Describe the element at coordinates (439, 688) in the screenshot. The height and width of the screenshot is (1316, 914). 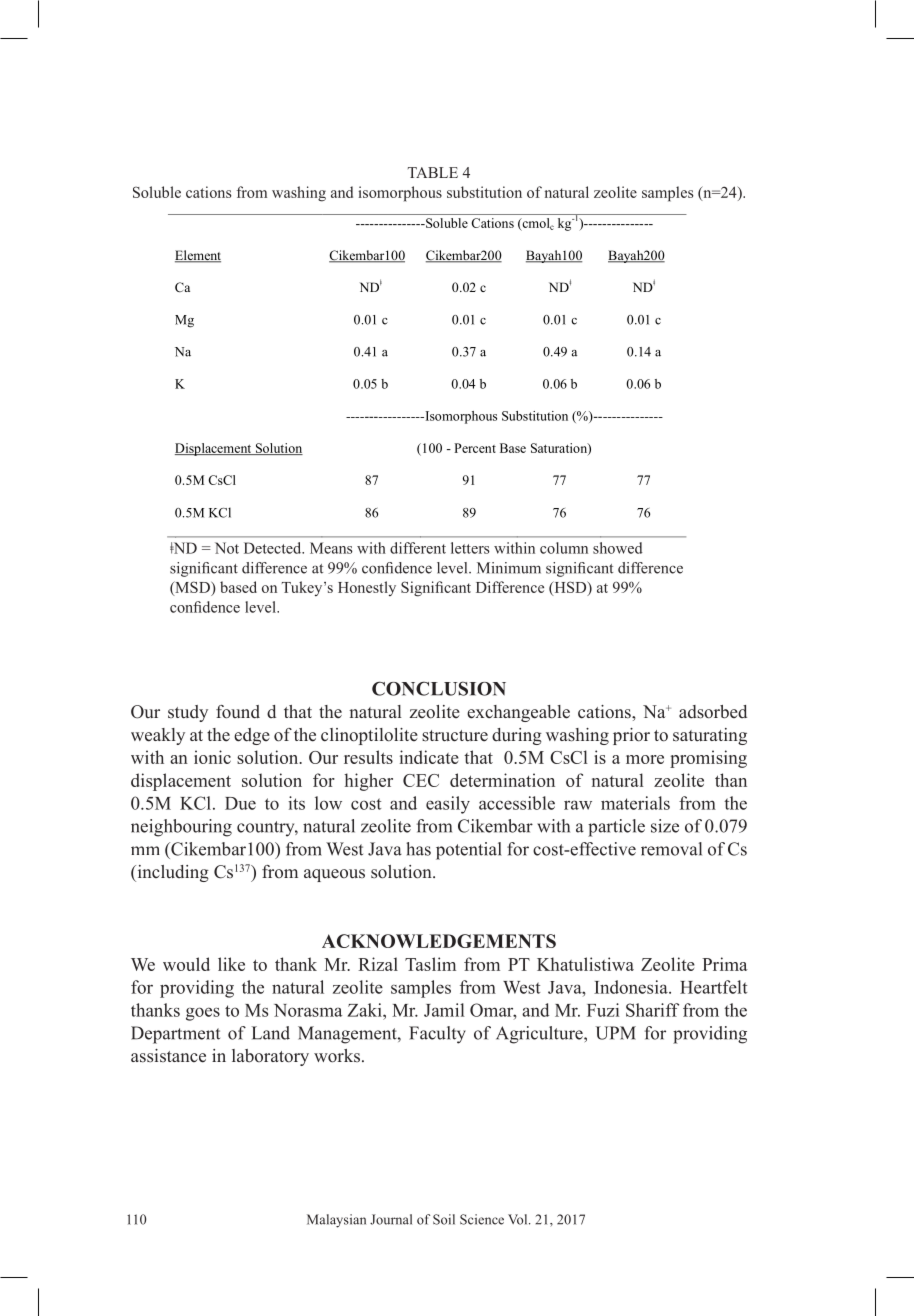
I see `CONCLUSION` at that location.
